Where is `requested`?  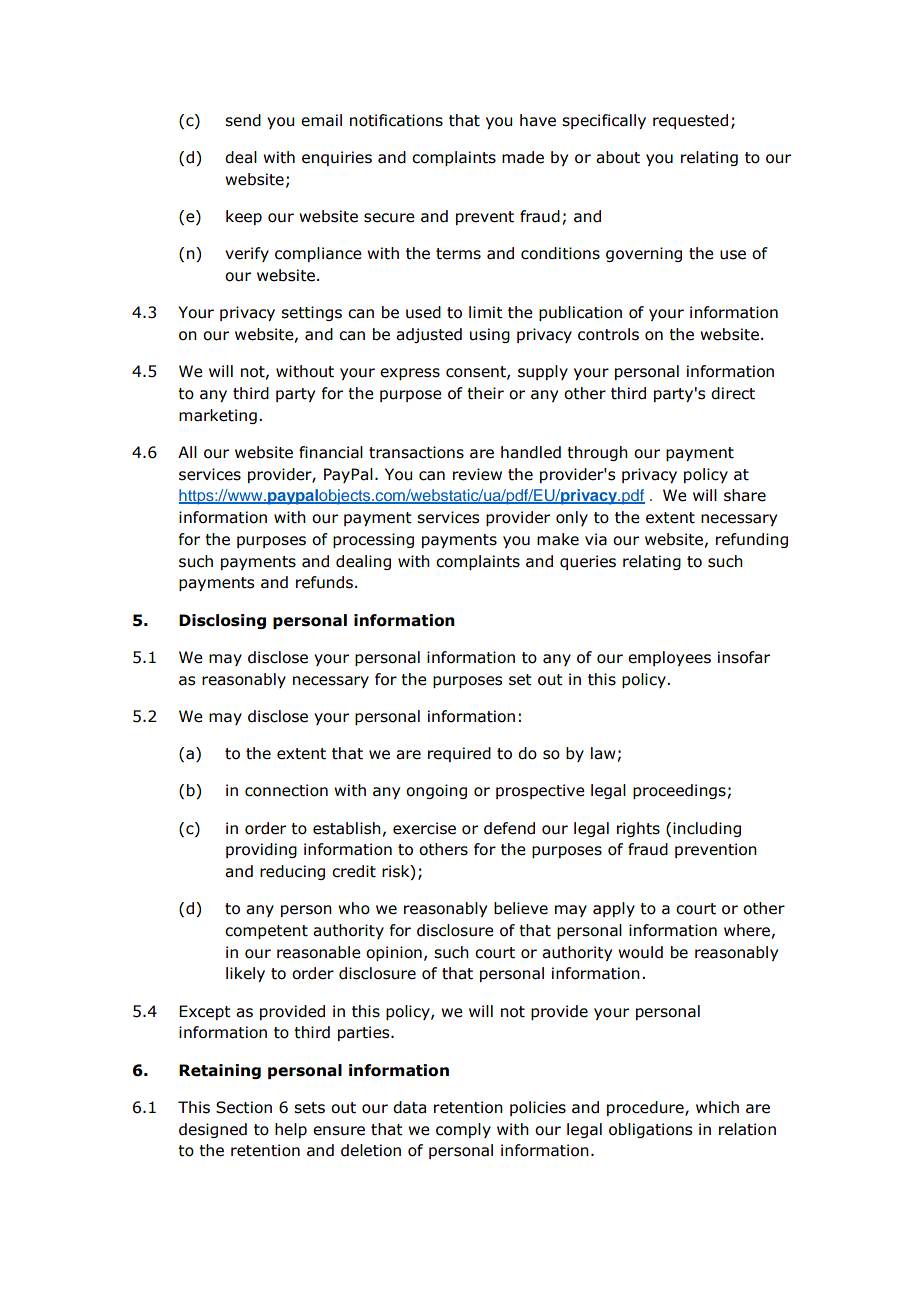
requested is located at coordinates (690, 121).
